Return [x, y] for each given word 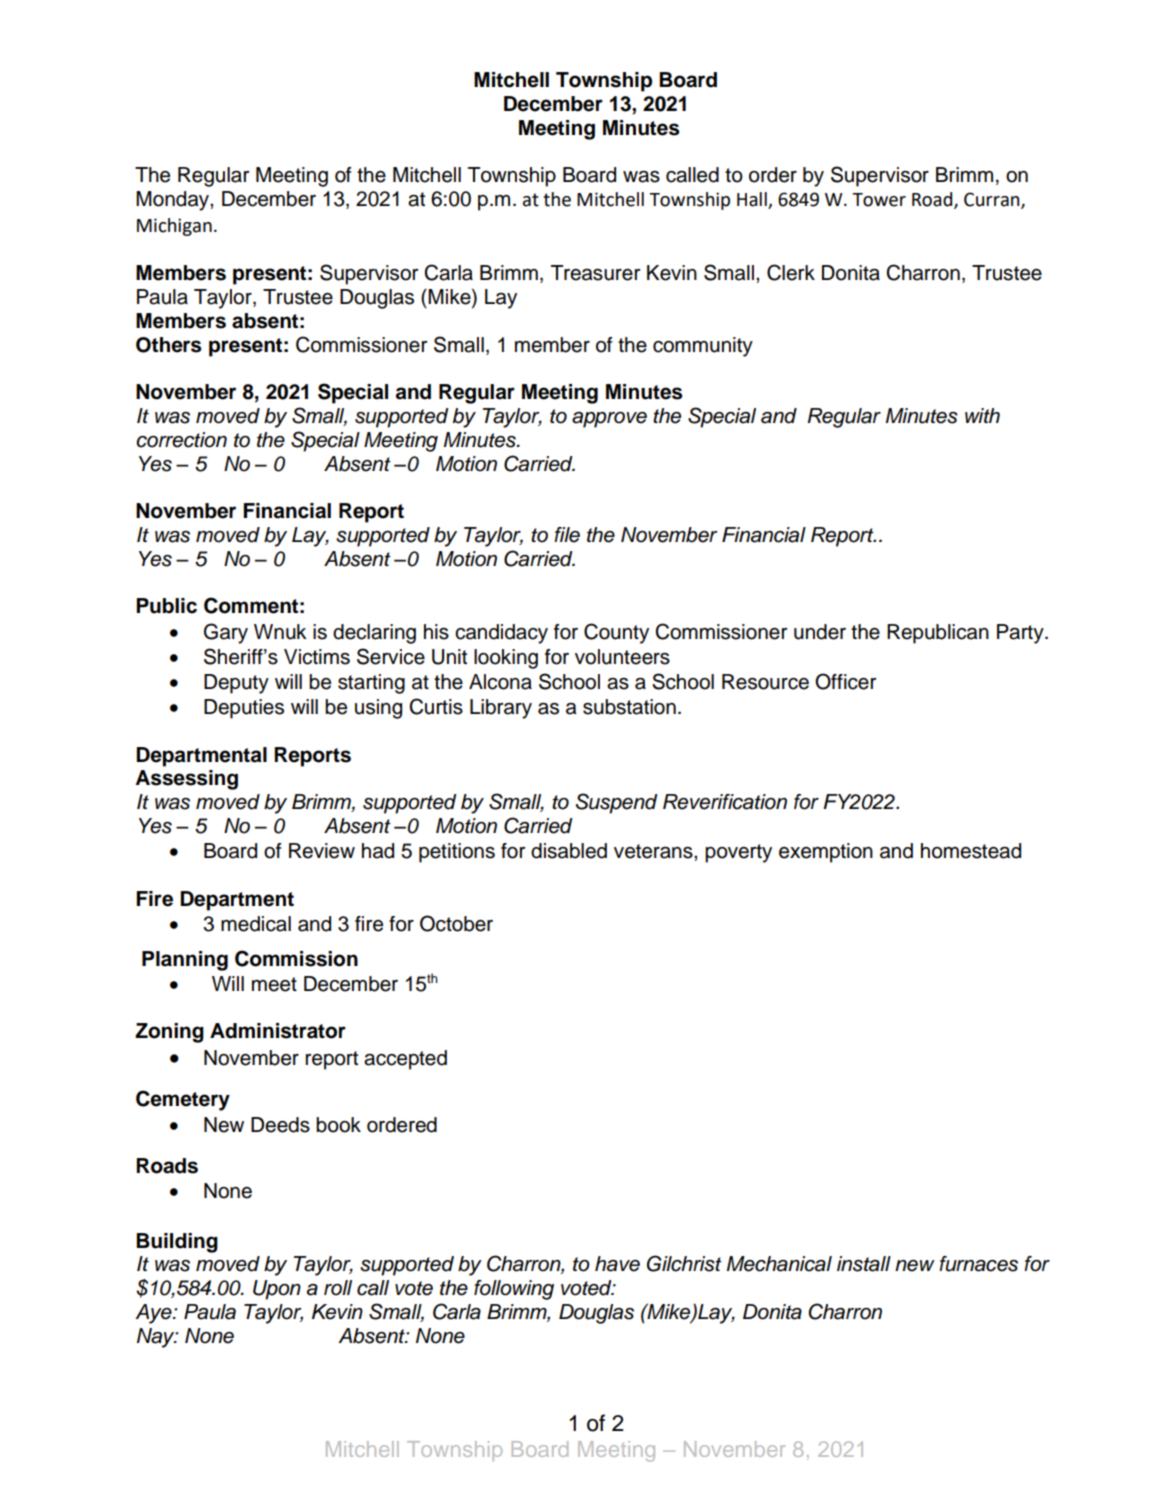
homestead [971, 851]
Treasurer [595, 273]
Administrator [278, 1031]
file [567, 535]
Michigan [174, 227]
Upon [277, 1290]
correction [181, 440]
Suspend [617, 803]
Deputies [244, 709]
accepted [405, 1060]
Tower [879, 200]
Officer [845, 681]
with [982, 415]
